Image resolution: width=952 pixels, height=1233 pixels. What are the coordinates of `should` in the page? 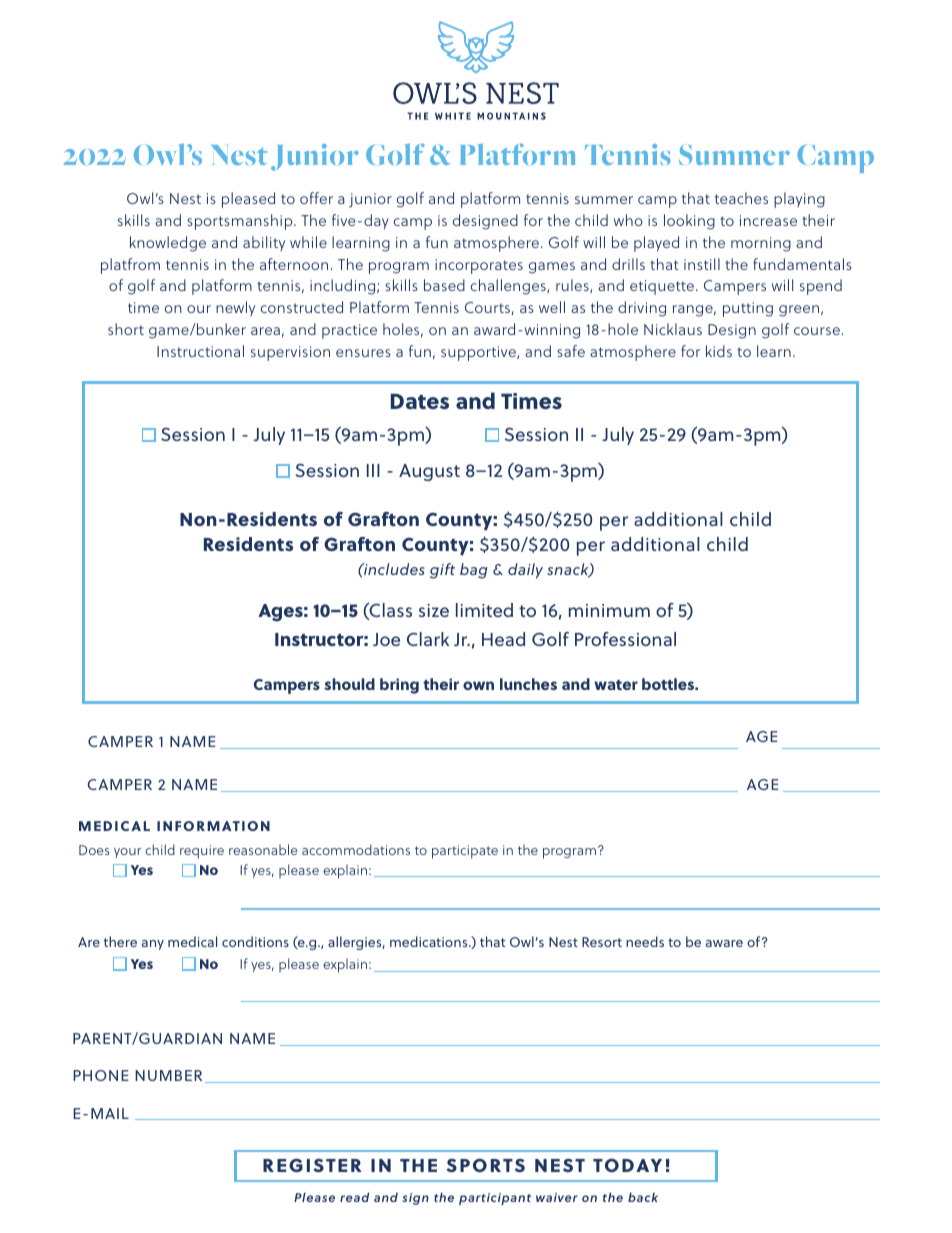 It's located at (349, 684).
